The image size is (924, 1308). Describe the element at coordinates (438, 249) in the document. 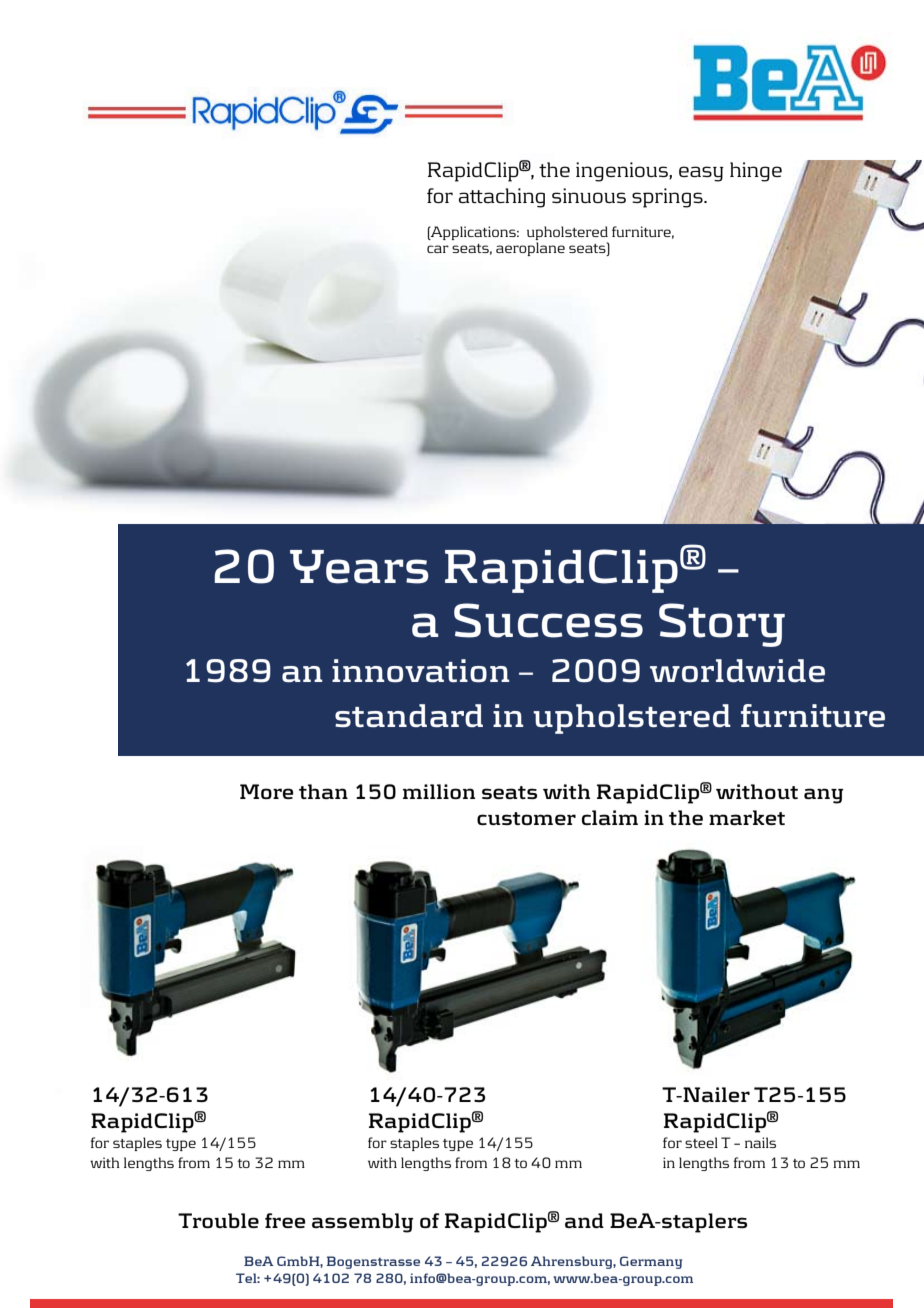

I see `car` at that location.
